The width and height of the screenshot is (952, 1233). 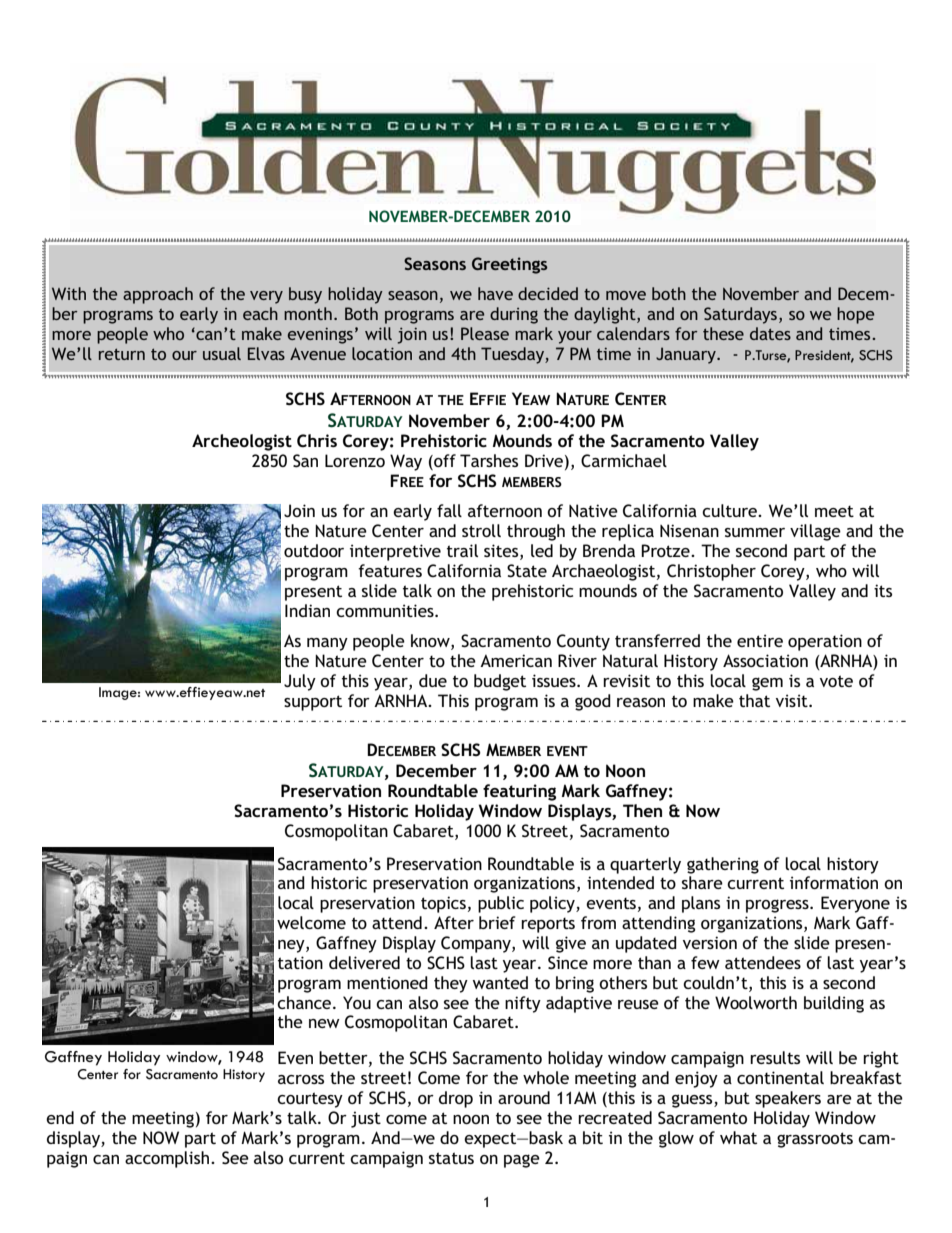 What do you see at coordinates (449, 510) in the screenshot?
I see `fall` at bounding box center [449, 510].
